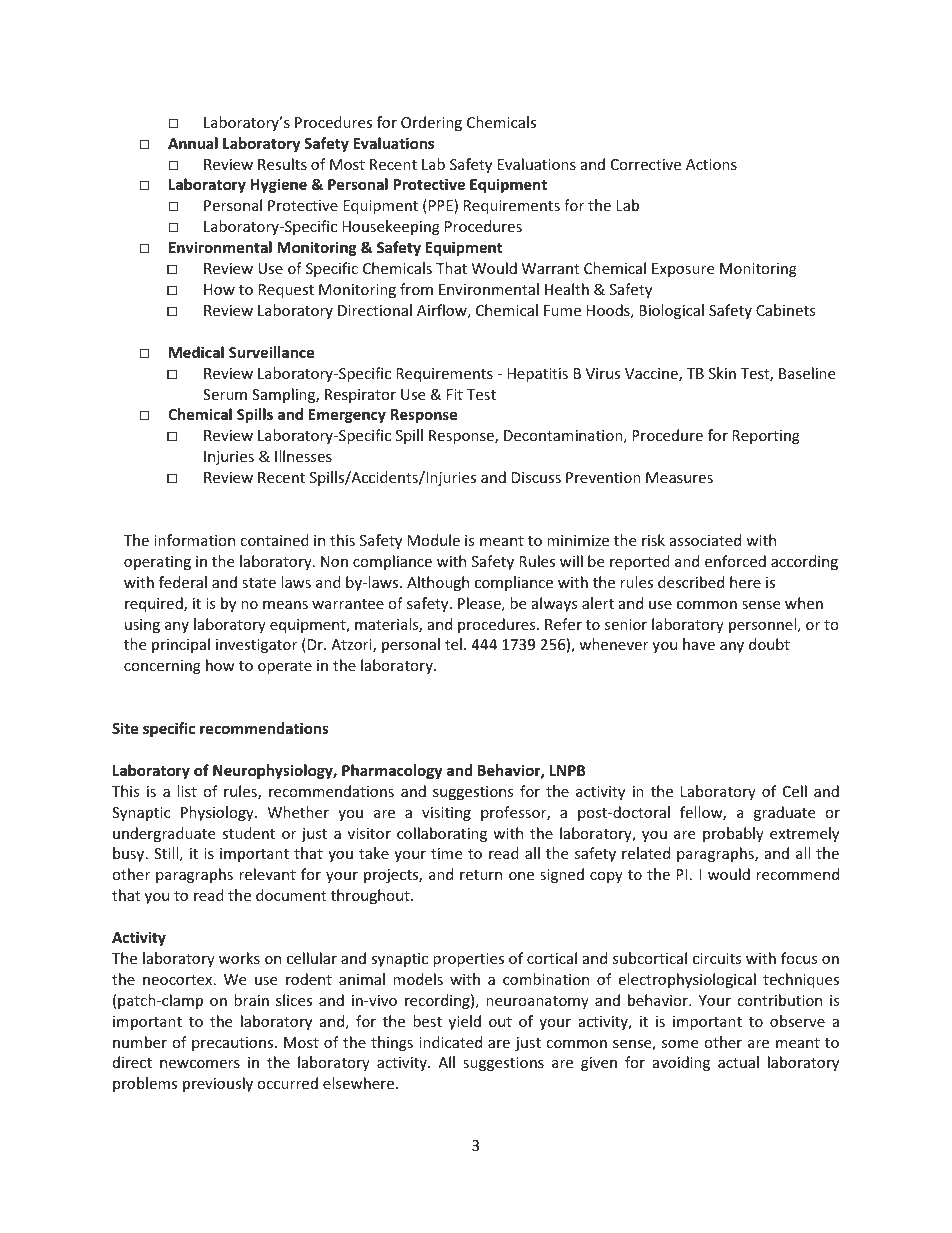 The width and height of the screenshot is (952, 1233). What do you see at coordinates (193, 143) in the screenshot?
I see `Annual` at bounding box center [193, 143].
